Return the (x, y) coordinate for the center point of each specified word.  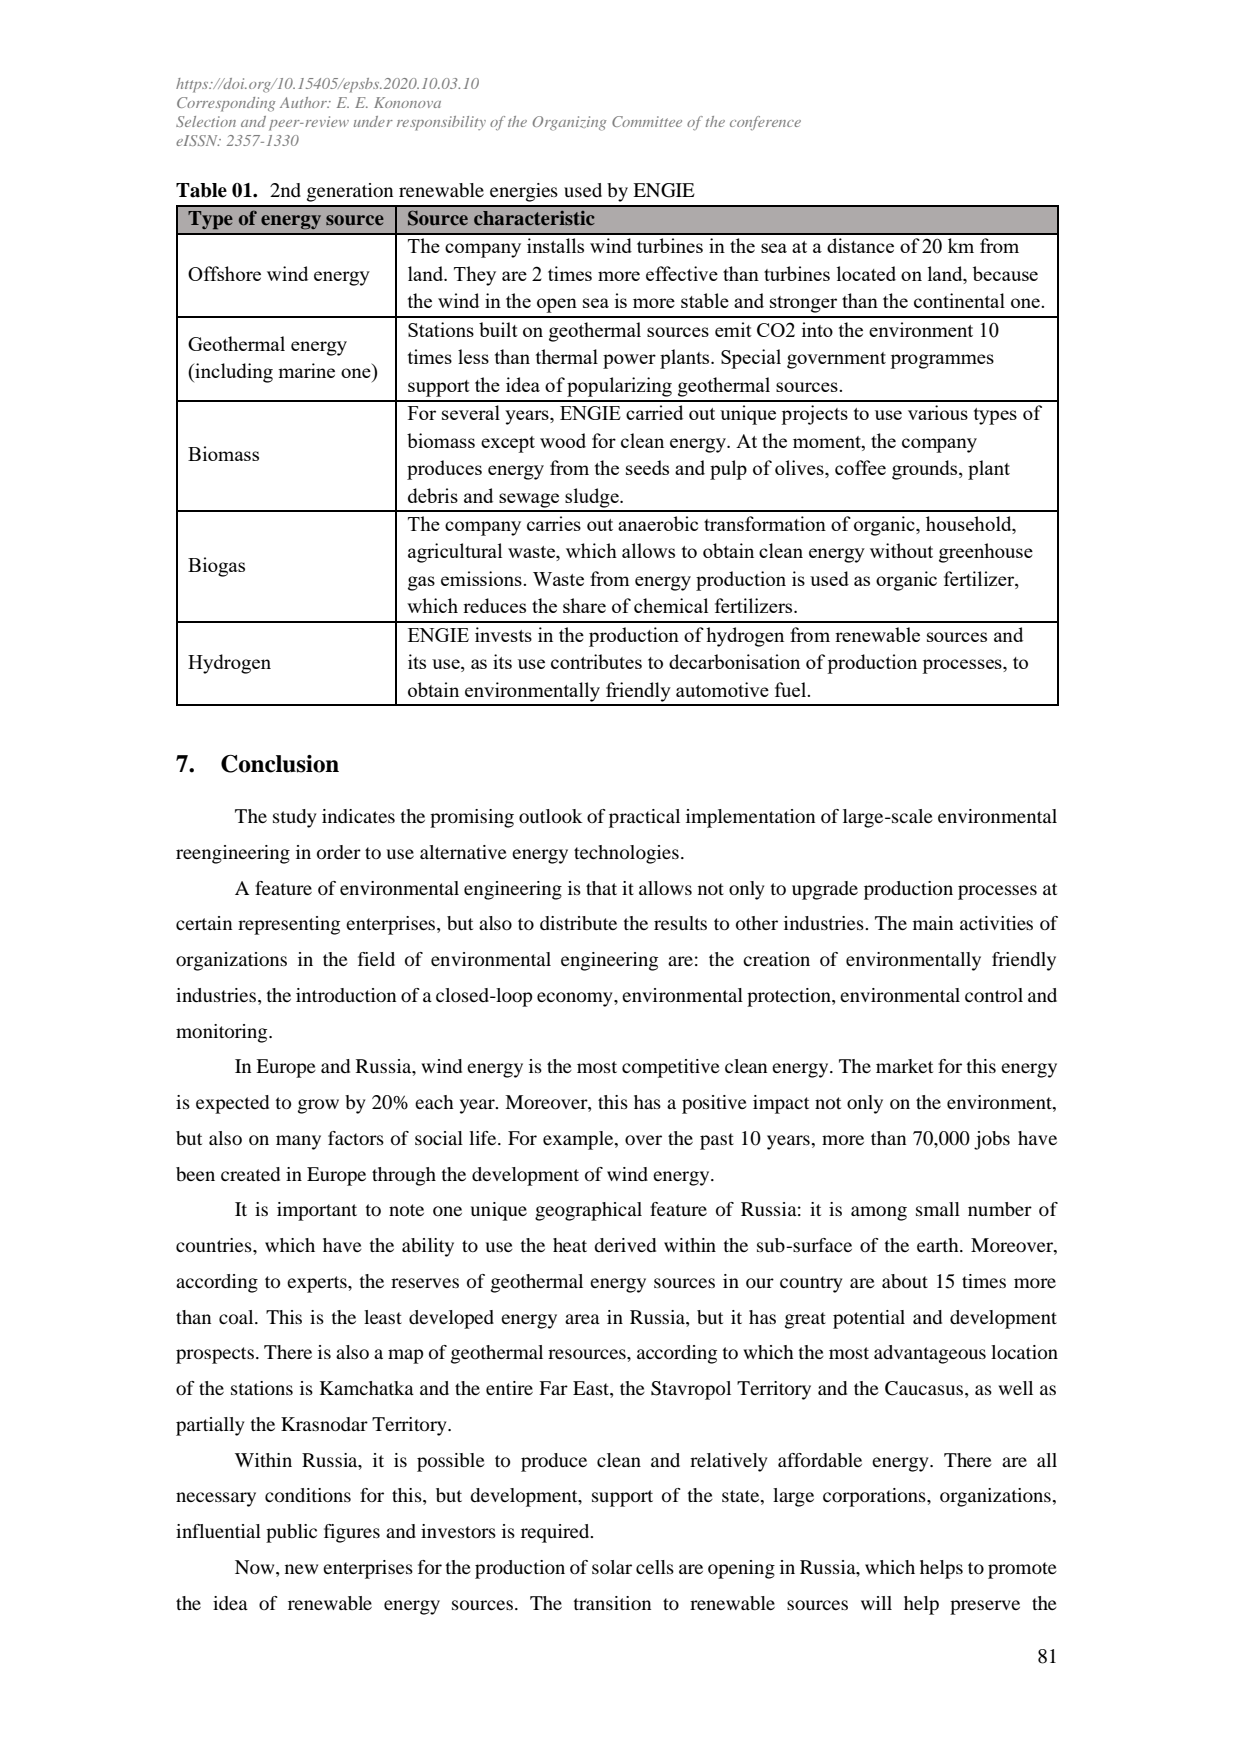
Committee (647, 121)
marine (306, 370)
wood (563, 440)
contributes (596, 661)
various (938, 412)
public (291, 1533)
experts (318, 1284)
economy (576, 999)
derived (625, 1245)
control (994, 995)
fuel (792, 689)
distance (860, 245)
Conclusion (280, 764)
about (905, 1281)
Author (305, 102)
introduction (346, 995)
